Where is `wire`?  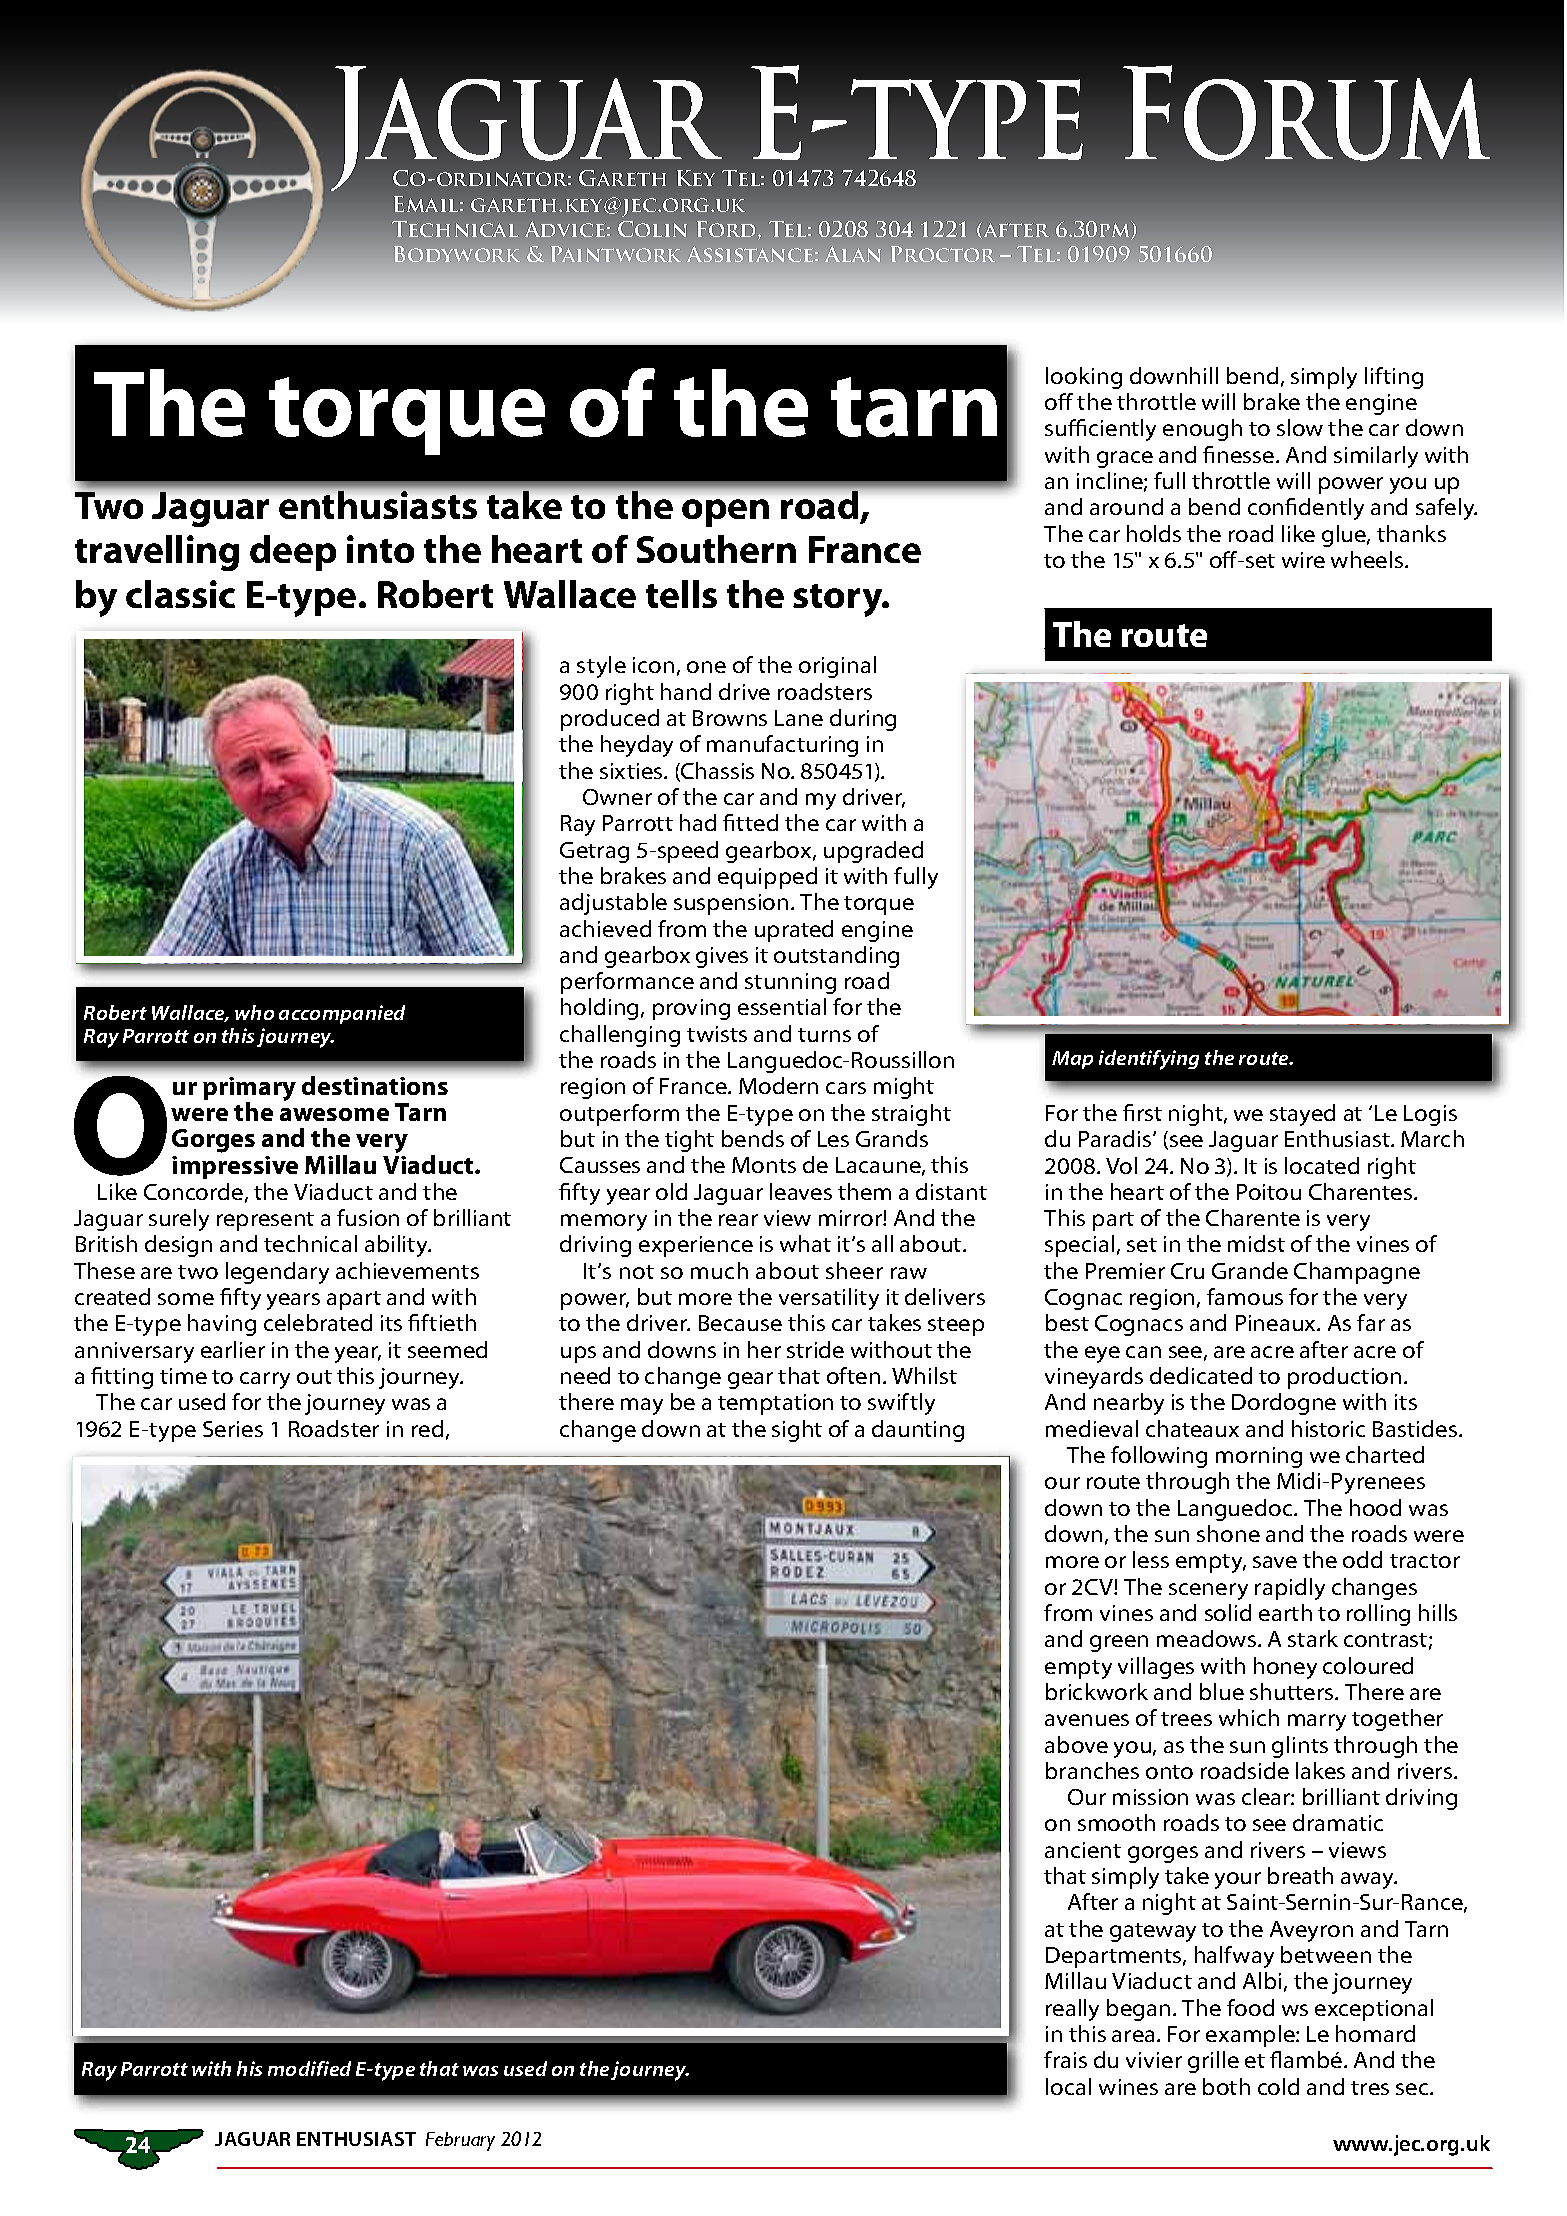
wire is located at coordinates (1303, 560).
